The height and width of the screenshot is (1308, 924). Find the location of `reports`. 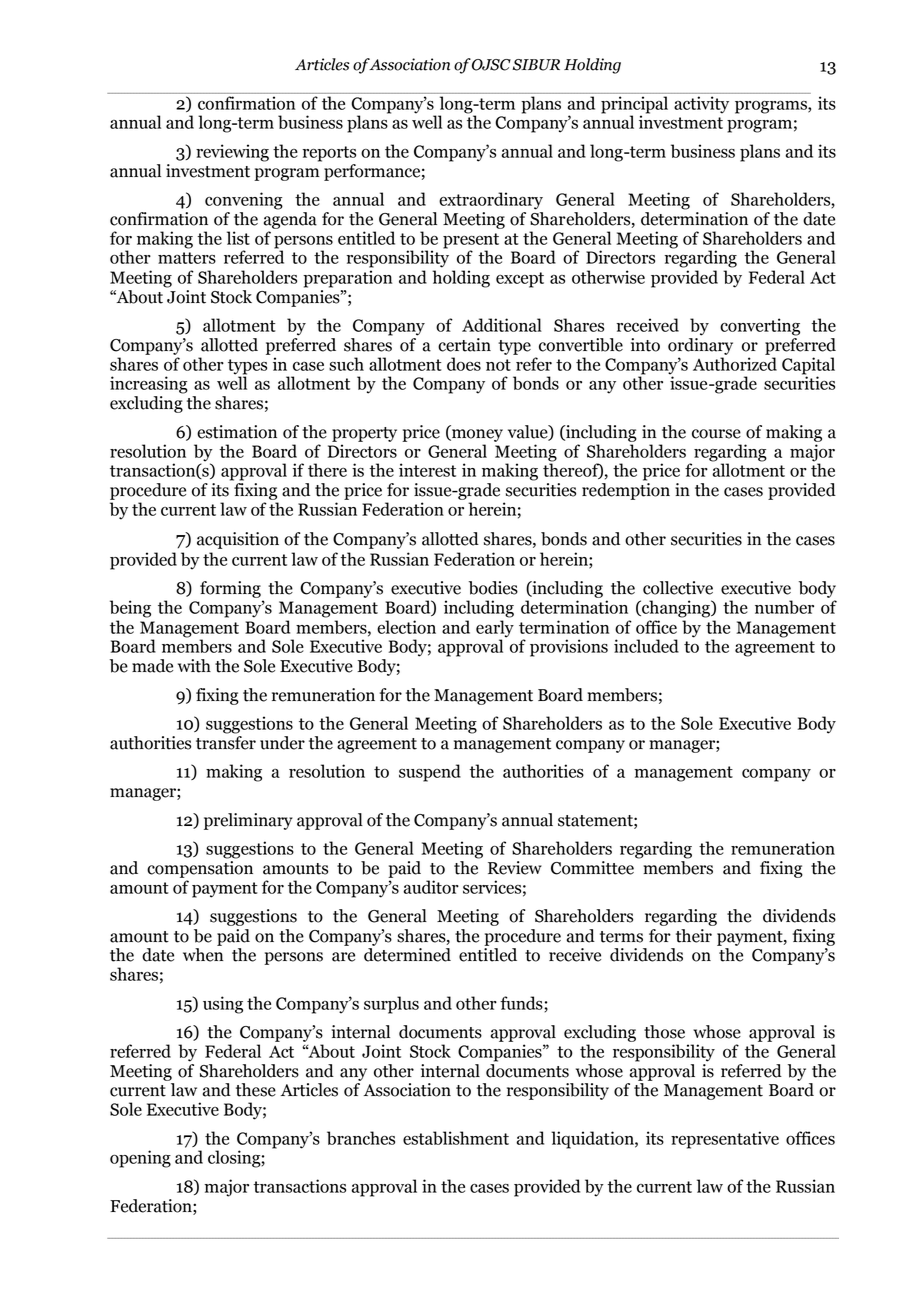

reports is located at coordinates (329, 154).
